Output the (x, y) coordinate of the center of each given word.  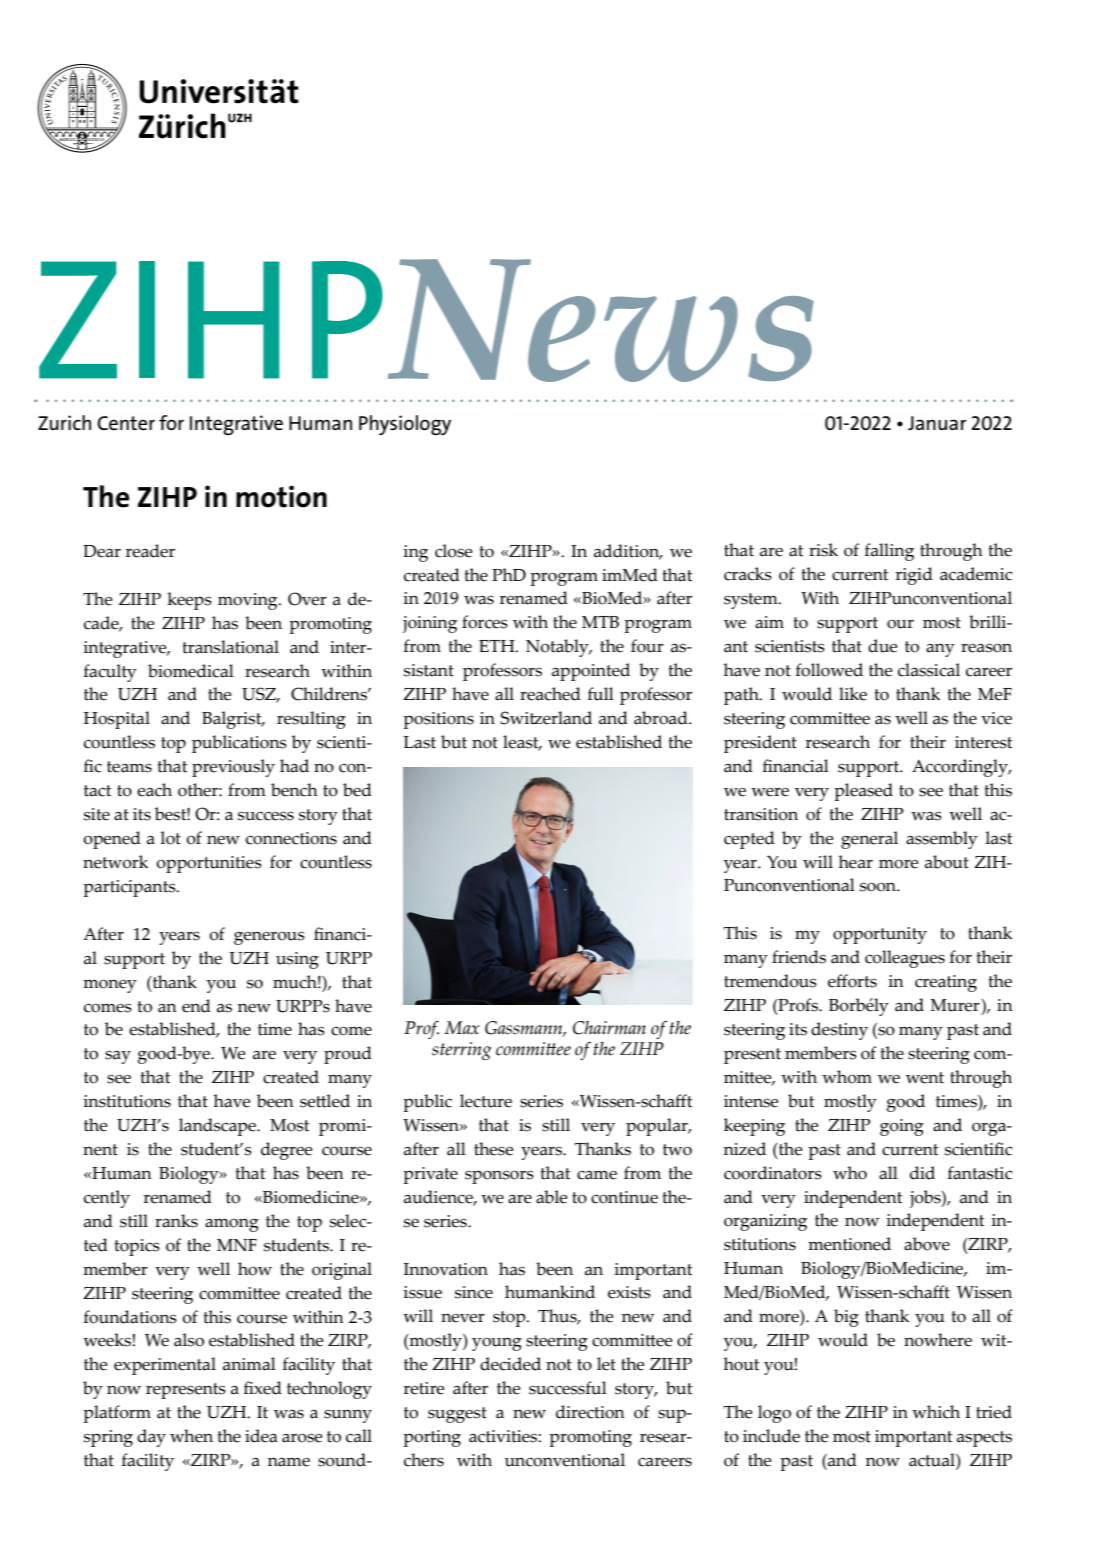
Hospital (117, 720)
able (551, 1197)
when (191, 1436)
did (922, 1173)
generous (269, 938)
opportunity (880, 935)
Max (462, 1028)
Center (126, 423)
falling (889, 552)
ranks (176, 1221)
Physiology (405, 425)
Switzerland (546, 718)
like (853, 694)
